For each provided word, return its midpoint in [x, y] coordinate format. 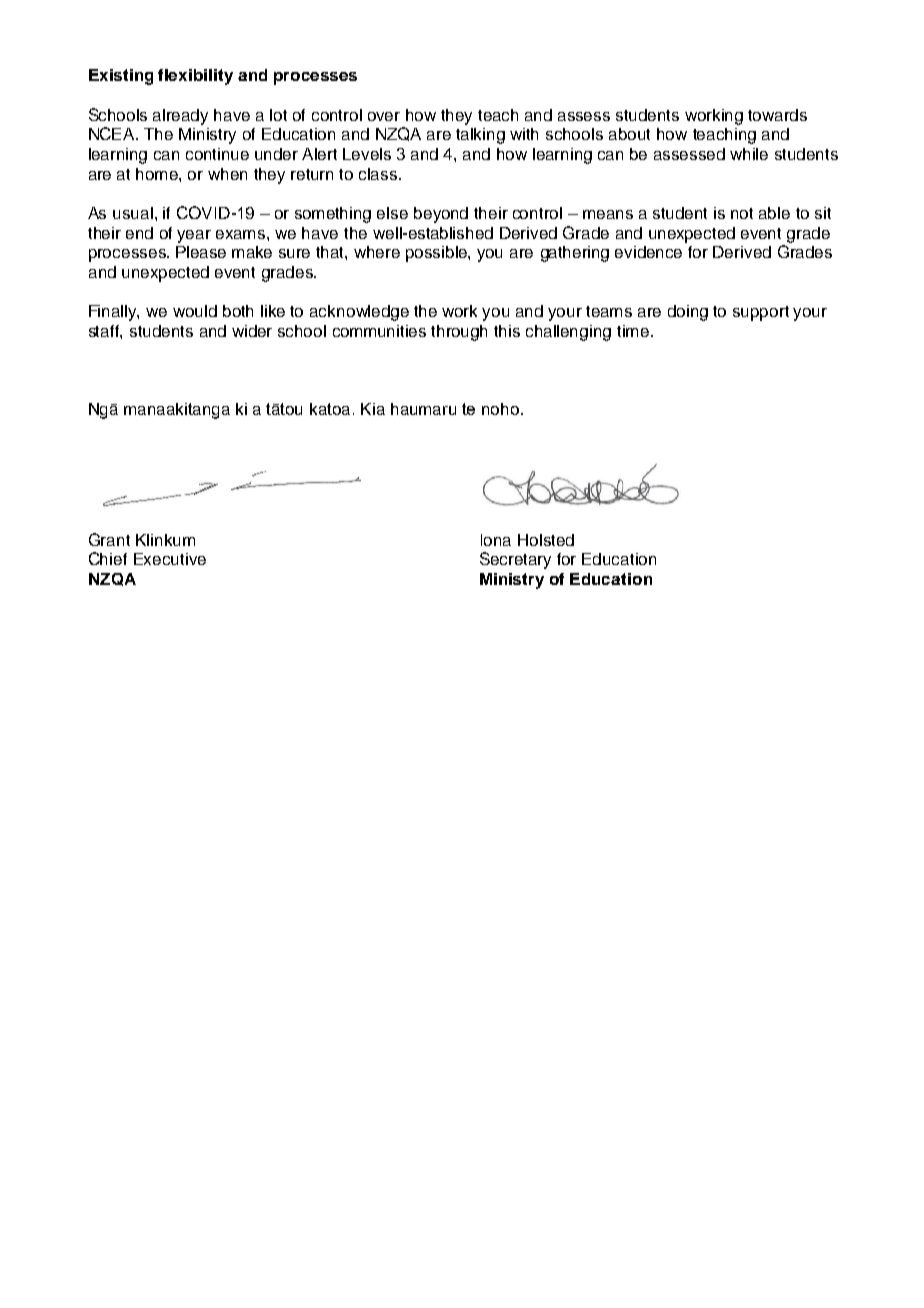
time [633, 331]
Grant [109, 539]
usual [133, 213]
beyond [441, 215]
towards [777, 115]
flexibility [195, 77]
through [459, 333]
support [761, 313]
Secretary [515, 560]
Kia [373, 409]
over [384, 116]
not [742, 213]
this [507, 331]
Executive [170, 559]
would [195, 311]
